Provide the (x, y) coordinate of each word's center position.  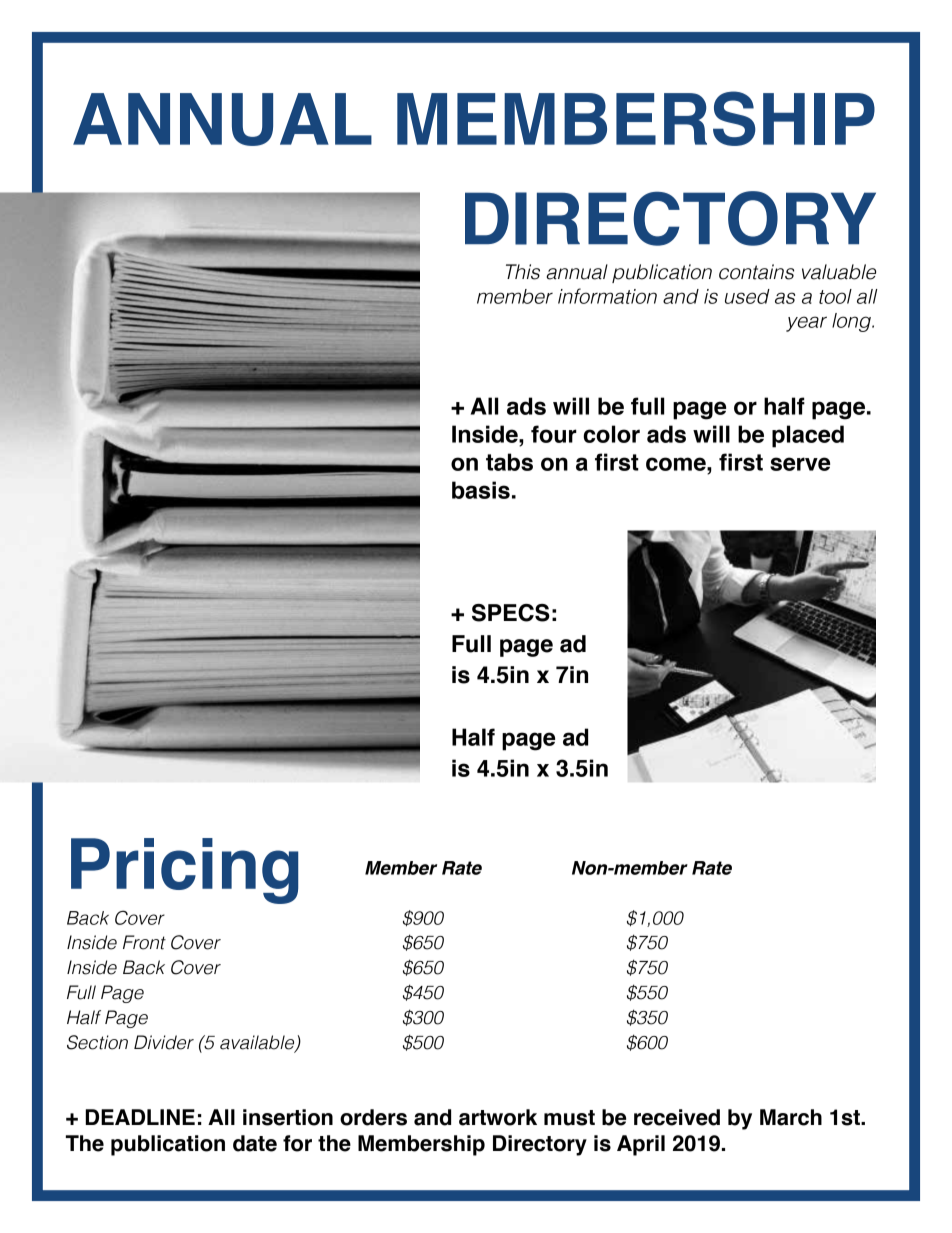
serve (800, 464)
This (523, 272)
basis (481, 490)
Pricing (184, 871)
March (791, 1117)
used (747, 296)
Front (144, 942)
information (607, 296)
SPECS (511, 613)
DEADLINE (140, 1117)
